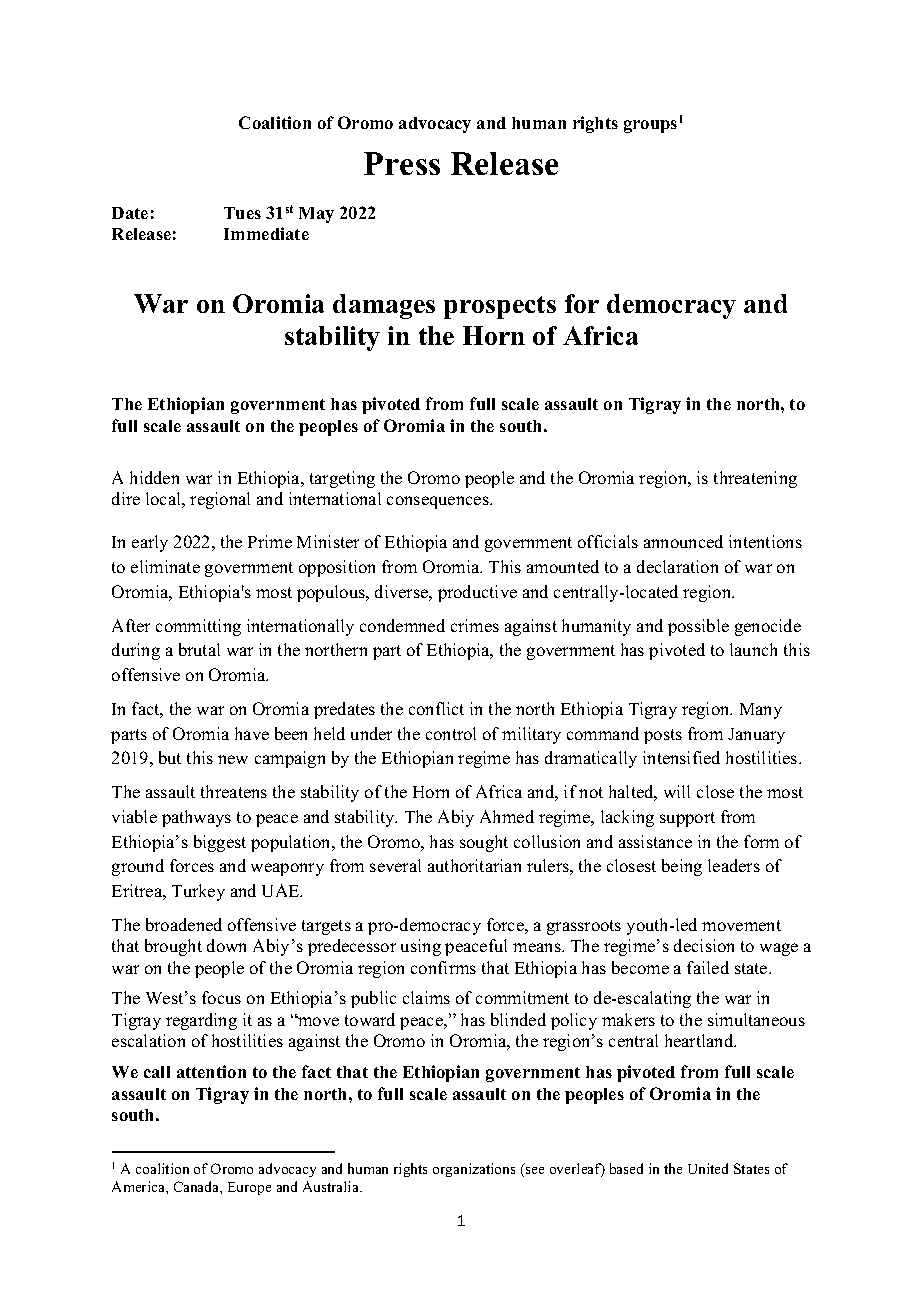 The image size is (924, 1308). I want to click on threatening, so click(755, 479).
